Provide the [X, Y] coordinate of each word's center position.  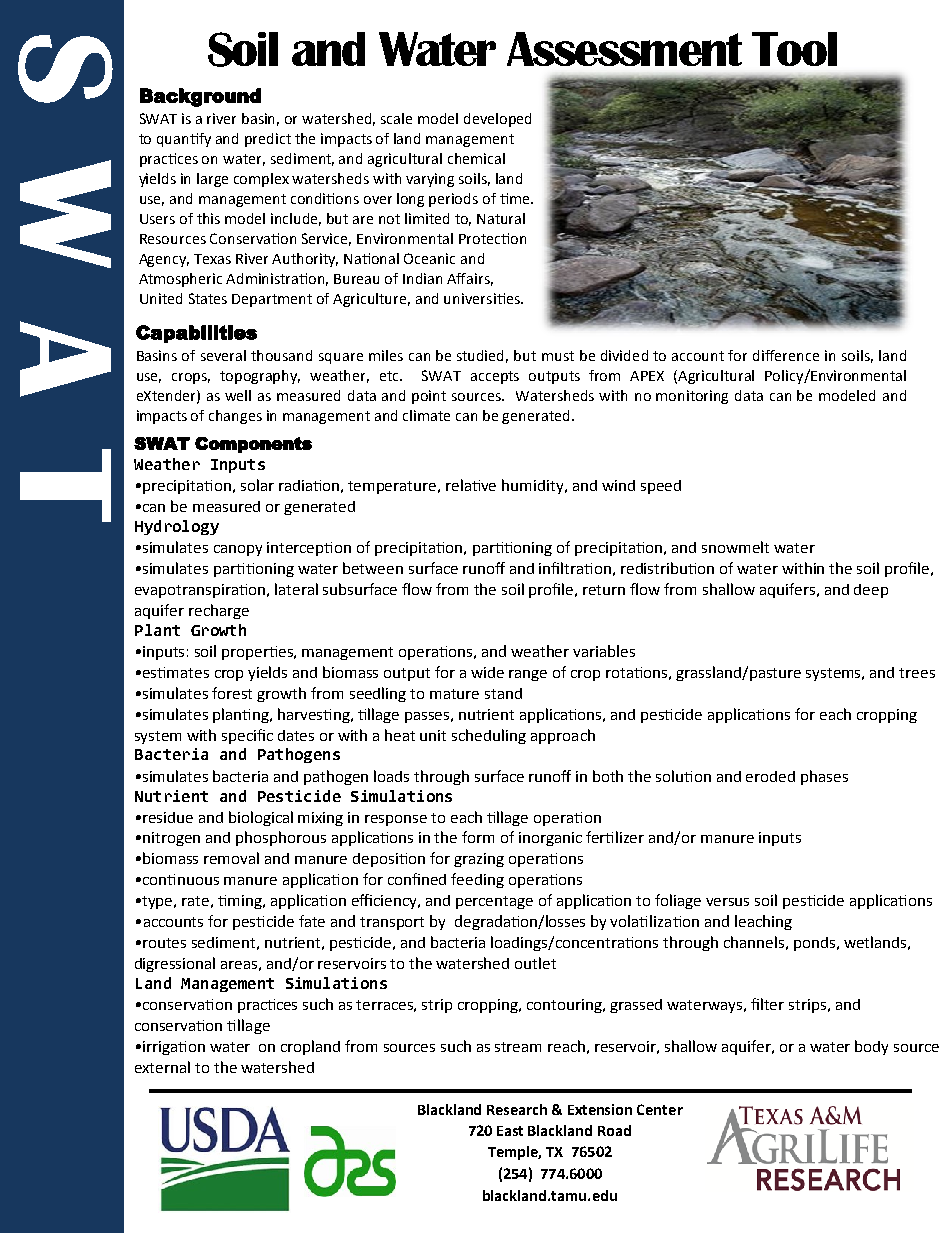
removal [231, 858]
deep [871, 591]
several [223, 355]
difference [786, 355]
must [558, 356]
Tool [794, 49]
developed [497, 120]
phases [824, 777]
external [162, 1067]
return [604, 590]
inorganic [550, 839]
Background [200, 97]
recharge [219, 611]
